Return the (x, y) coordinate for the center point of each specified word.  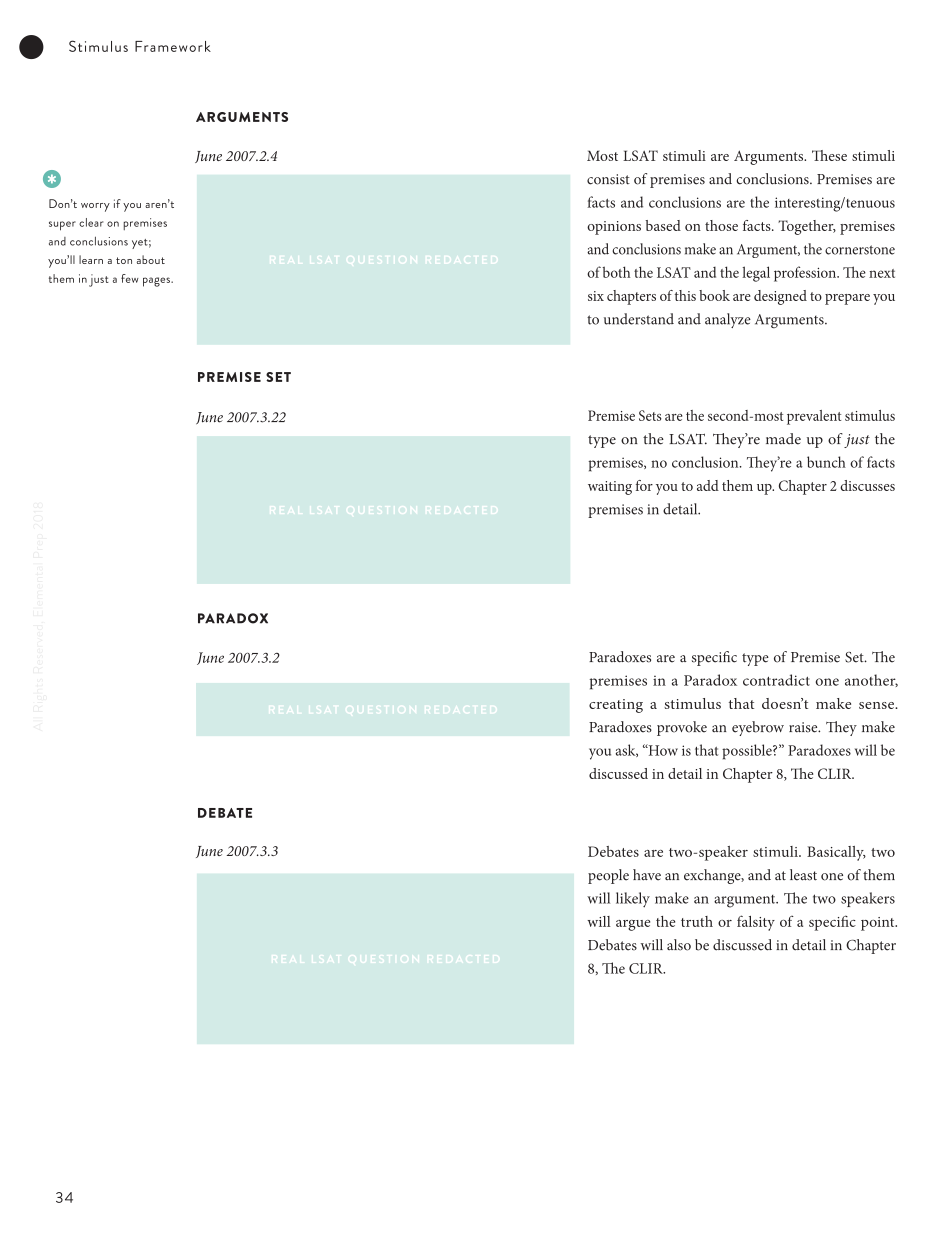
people (608, 876)
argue (633, 925)
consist (608, 179)
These (829, 155)
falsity (756, 923)
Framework (173, 46)
